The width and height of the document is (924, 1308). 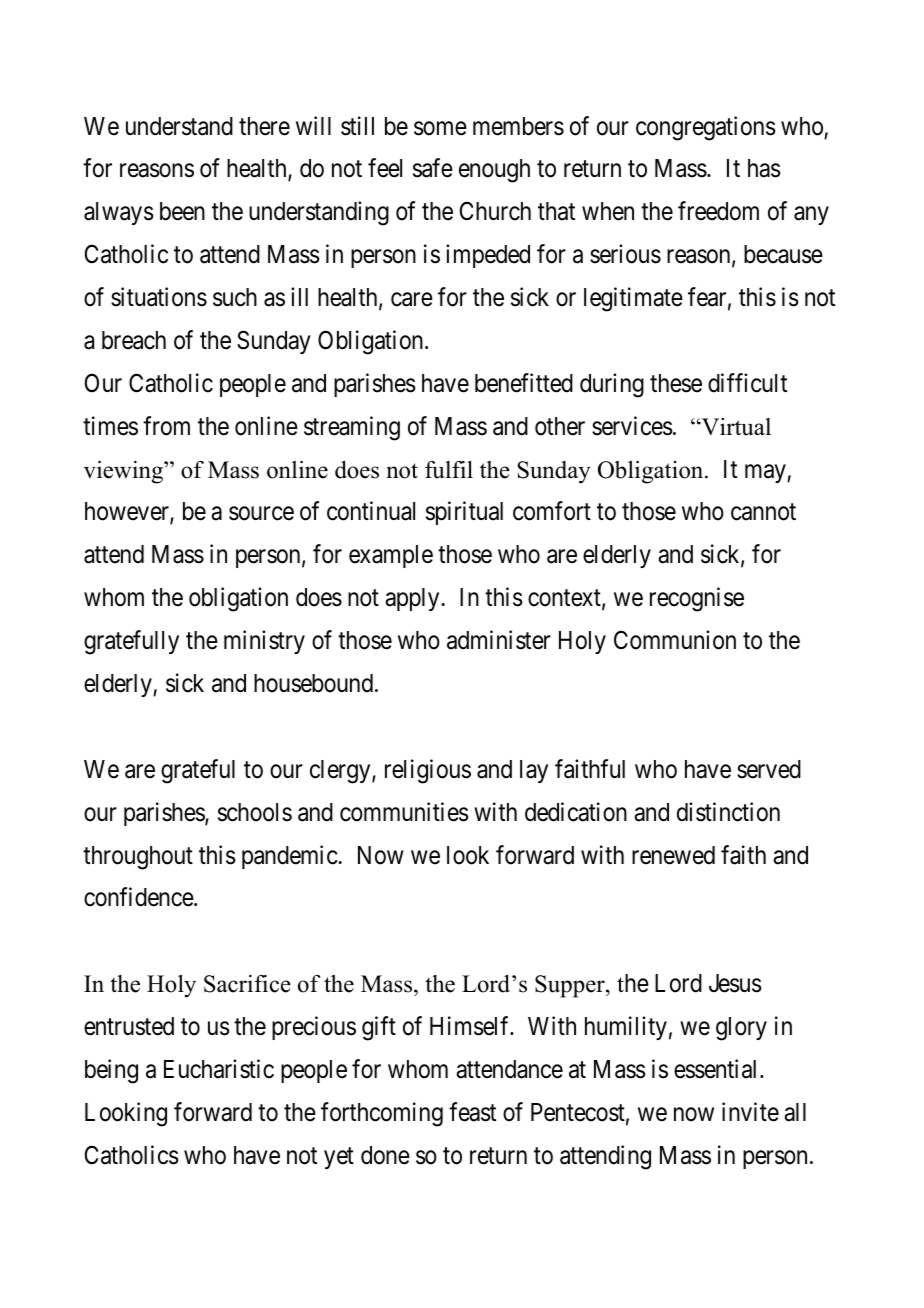 What do you see at coordinates (166, 426) in the document?
I see `from` at bounding box center [166, 426].
